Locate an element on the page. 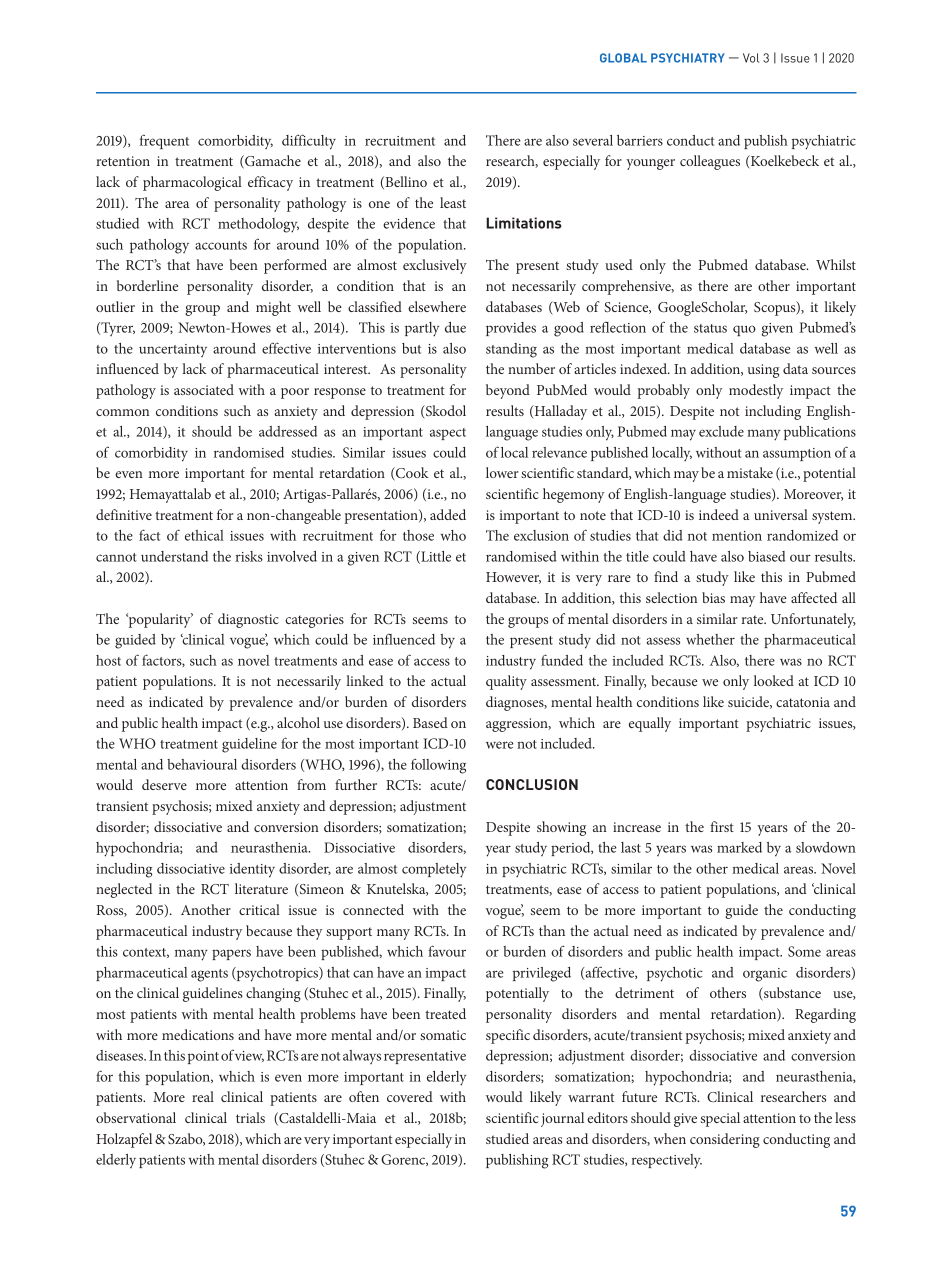 This document has width=952, height=1270. considering is located at coordinates (725, 1140).
